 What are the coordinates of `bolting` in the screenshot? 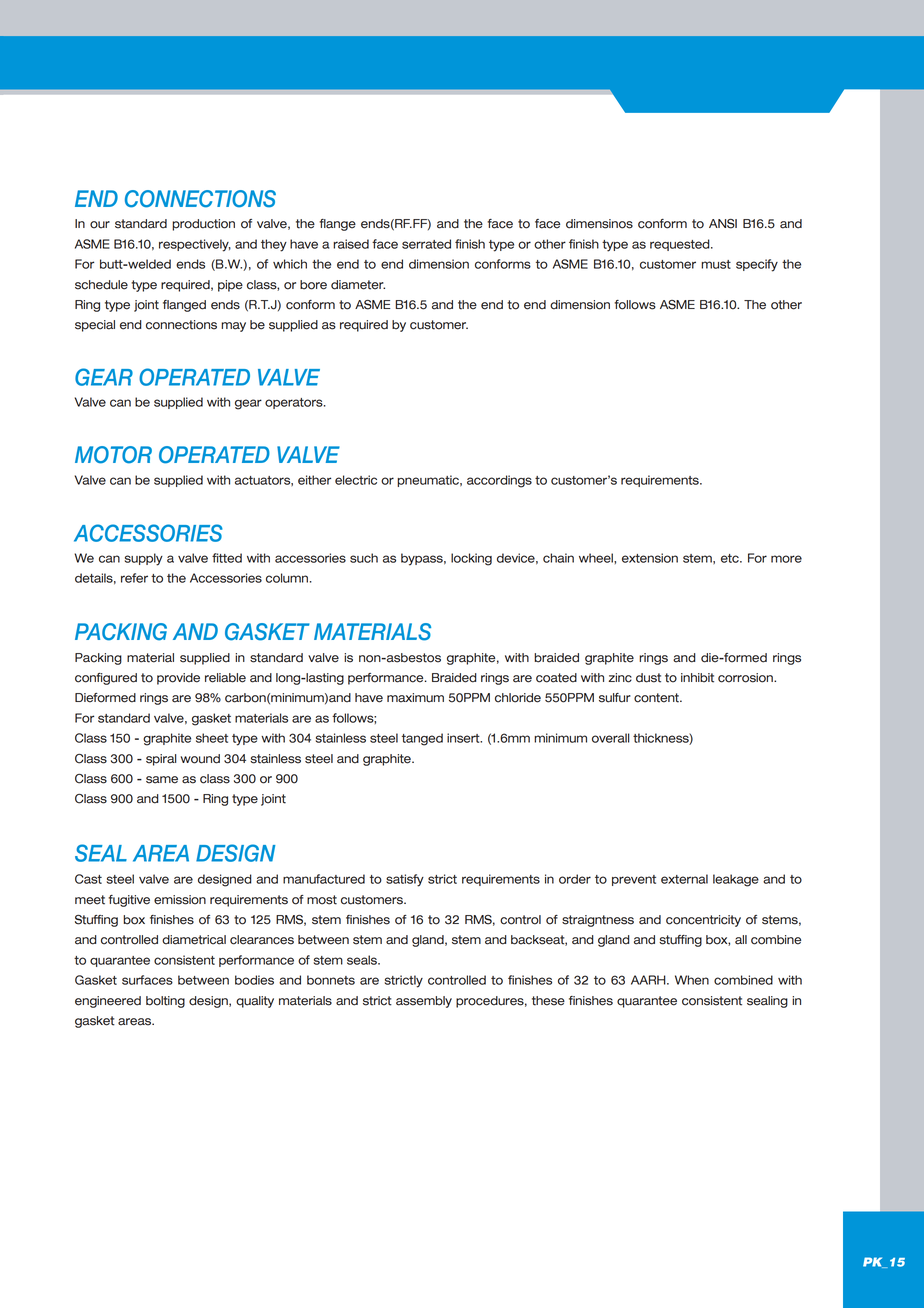 It's located at (165, 1002).
